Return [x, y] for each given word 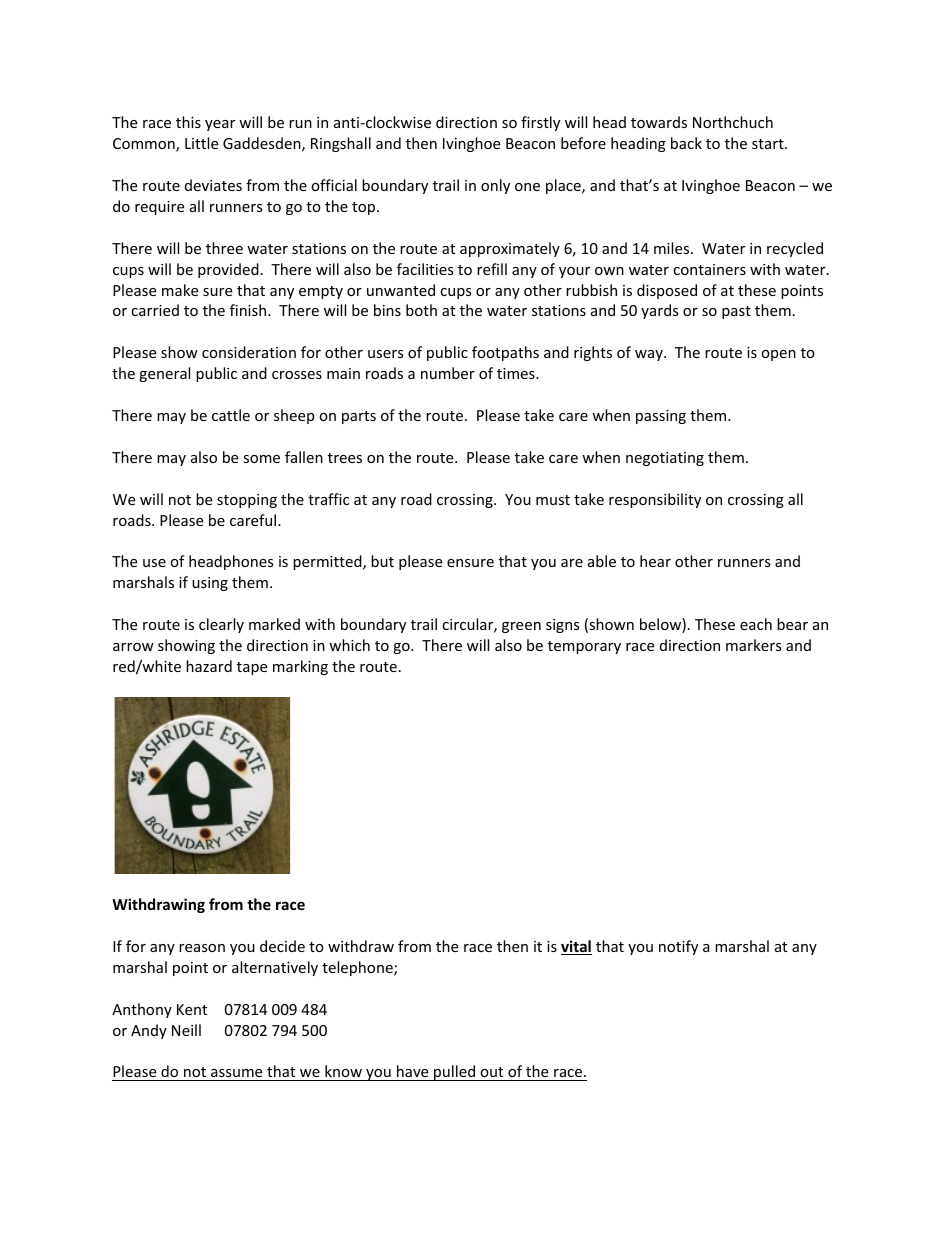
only [495, 186]
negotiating [665, 459]
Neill [186, 1030]
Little [201, 143]
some [261, 459]
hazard [209, 666]
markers [754, 645]
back [686, 143]
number [448, 373]
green [521, 627]
